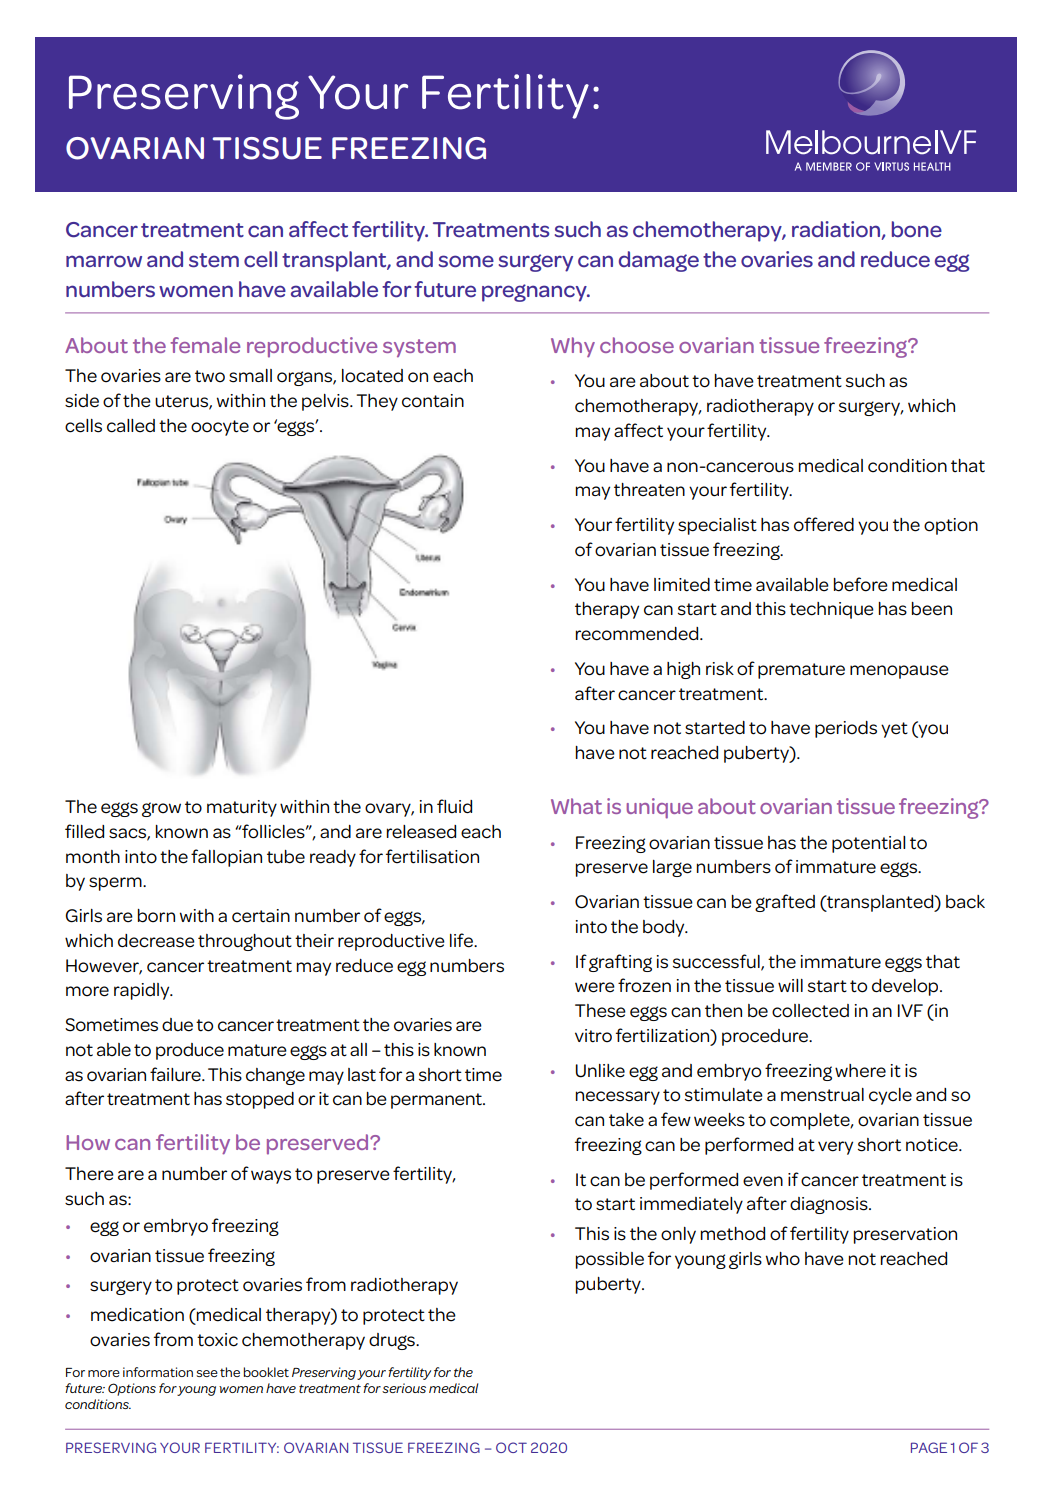 The image size is (1052, 1488). Describe the element at coordinates (207, 1373) in the screenshot. I see `see` at that location.
